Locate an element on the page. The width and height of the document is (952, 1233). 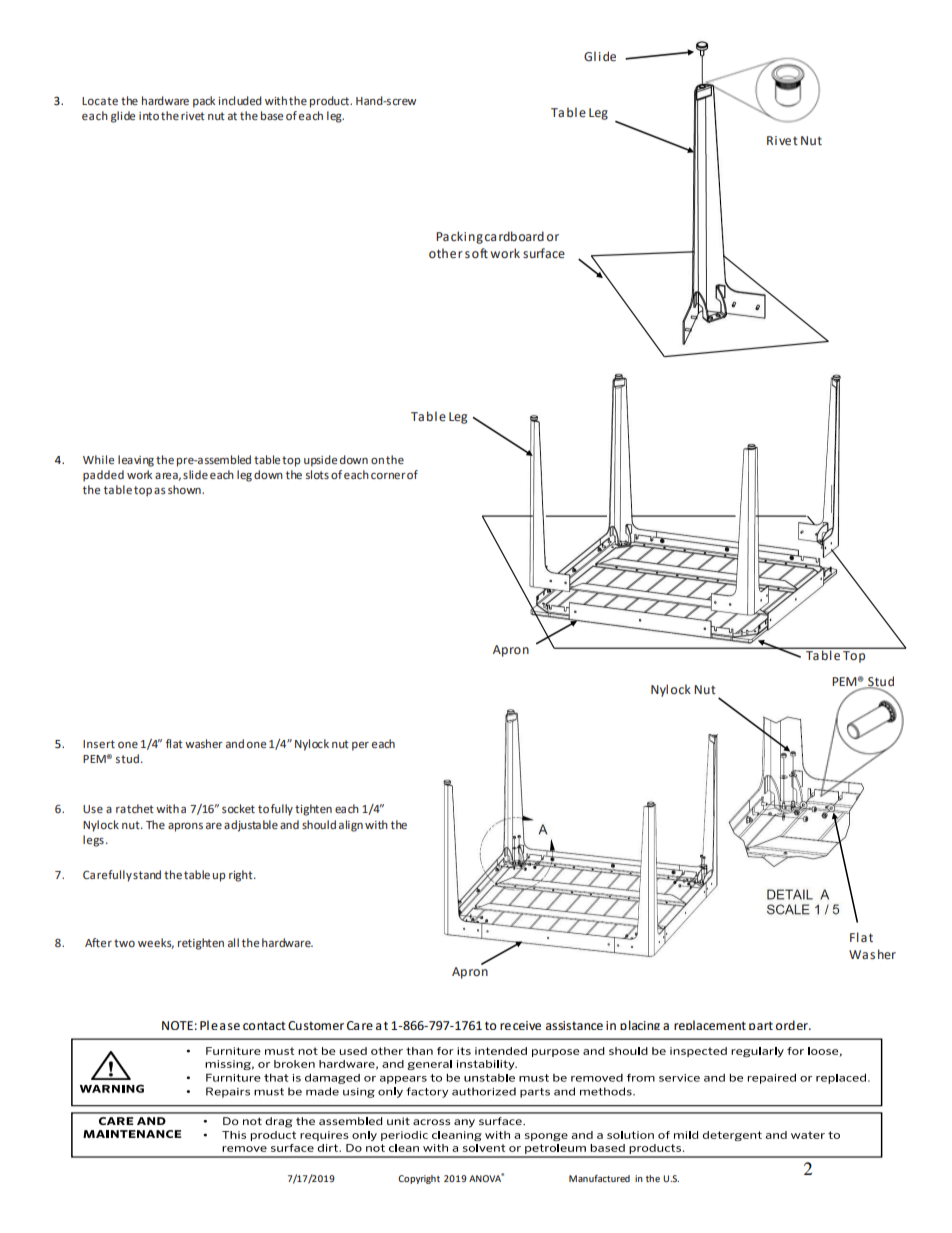
NOTE is located at coordinates (177, 1025).
